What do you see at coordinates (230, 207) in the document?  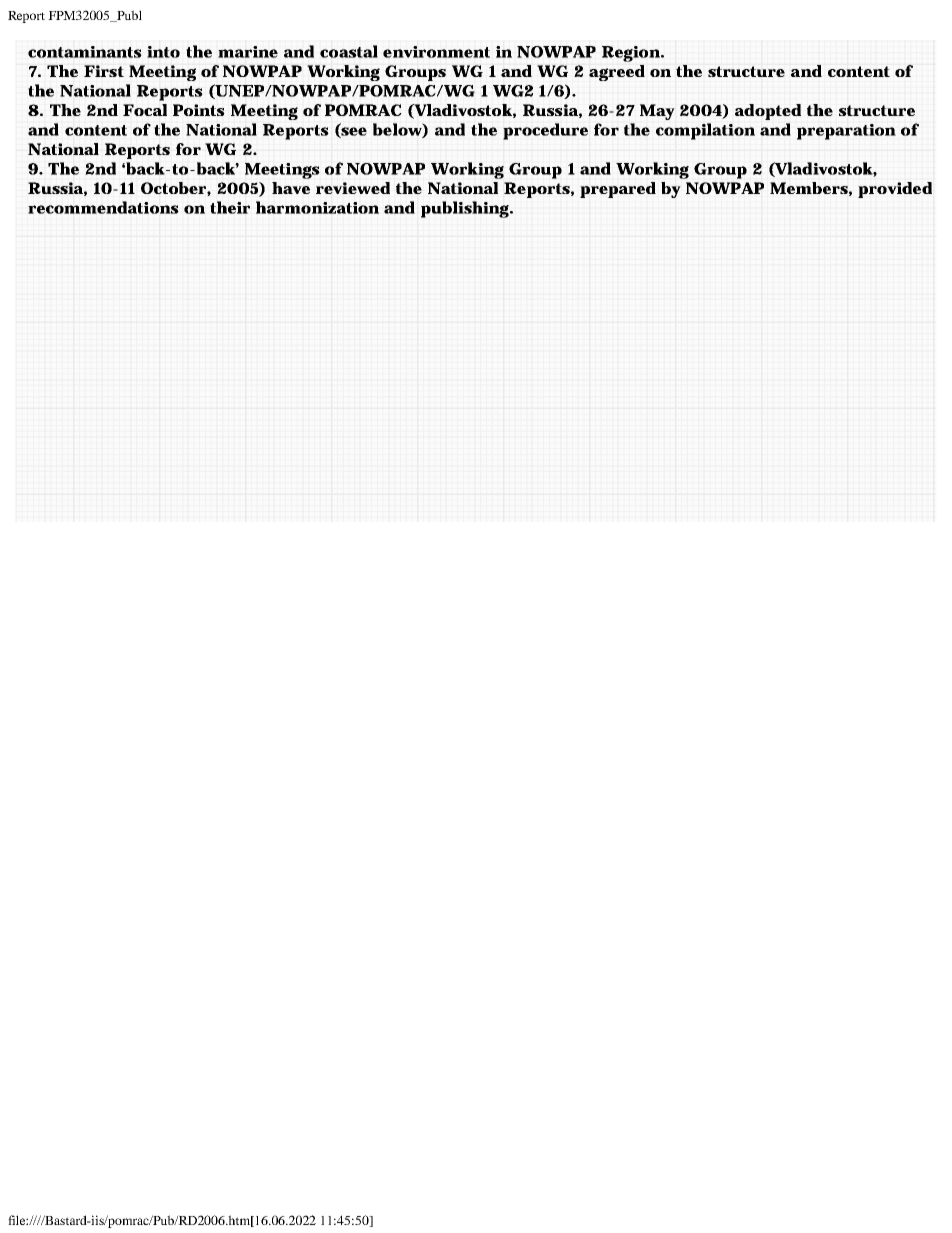 I see `their` at bounding box center [230, 207].
